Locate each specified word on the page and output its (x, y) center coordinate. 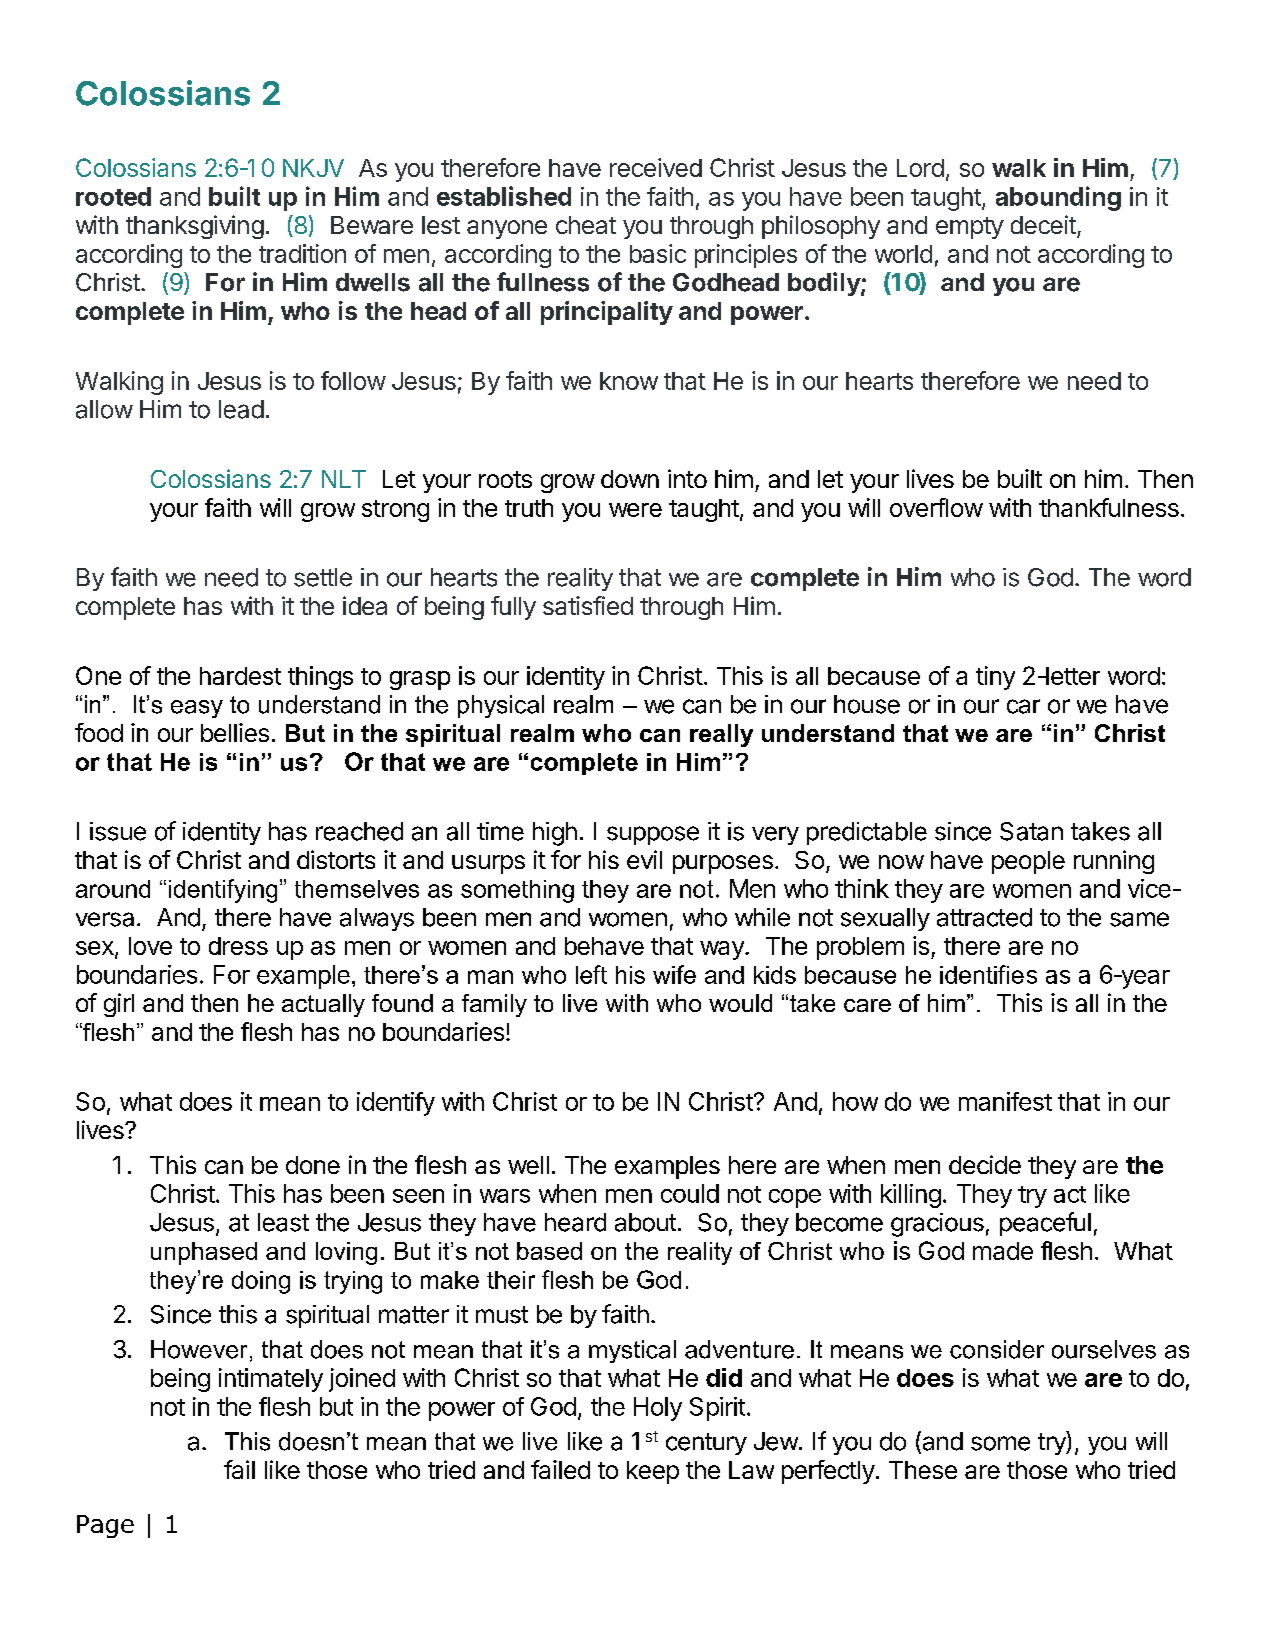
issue (118, 831)
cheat (586, 225)
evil (644, 859)
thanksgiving (195, 227)
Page (105, 1526)
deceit (1044, 226)
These (923, 1470)
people (1028, 862)
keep (653, 1472)
